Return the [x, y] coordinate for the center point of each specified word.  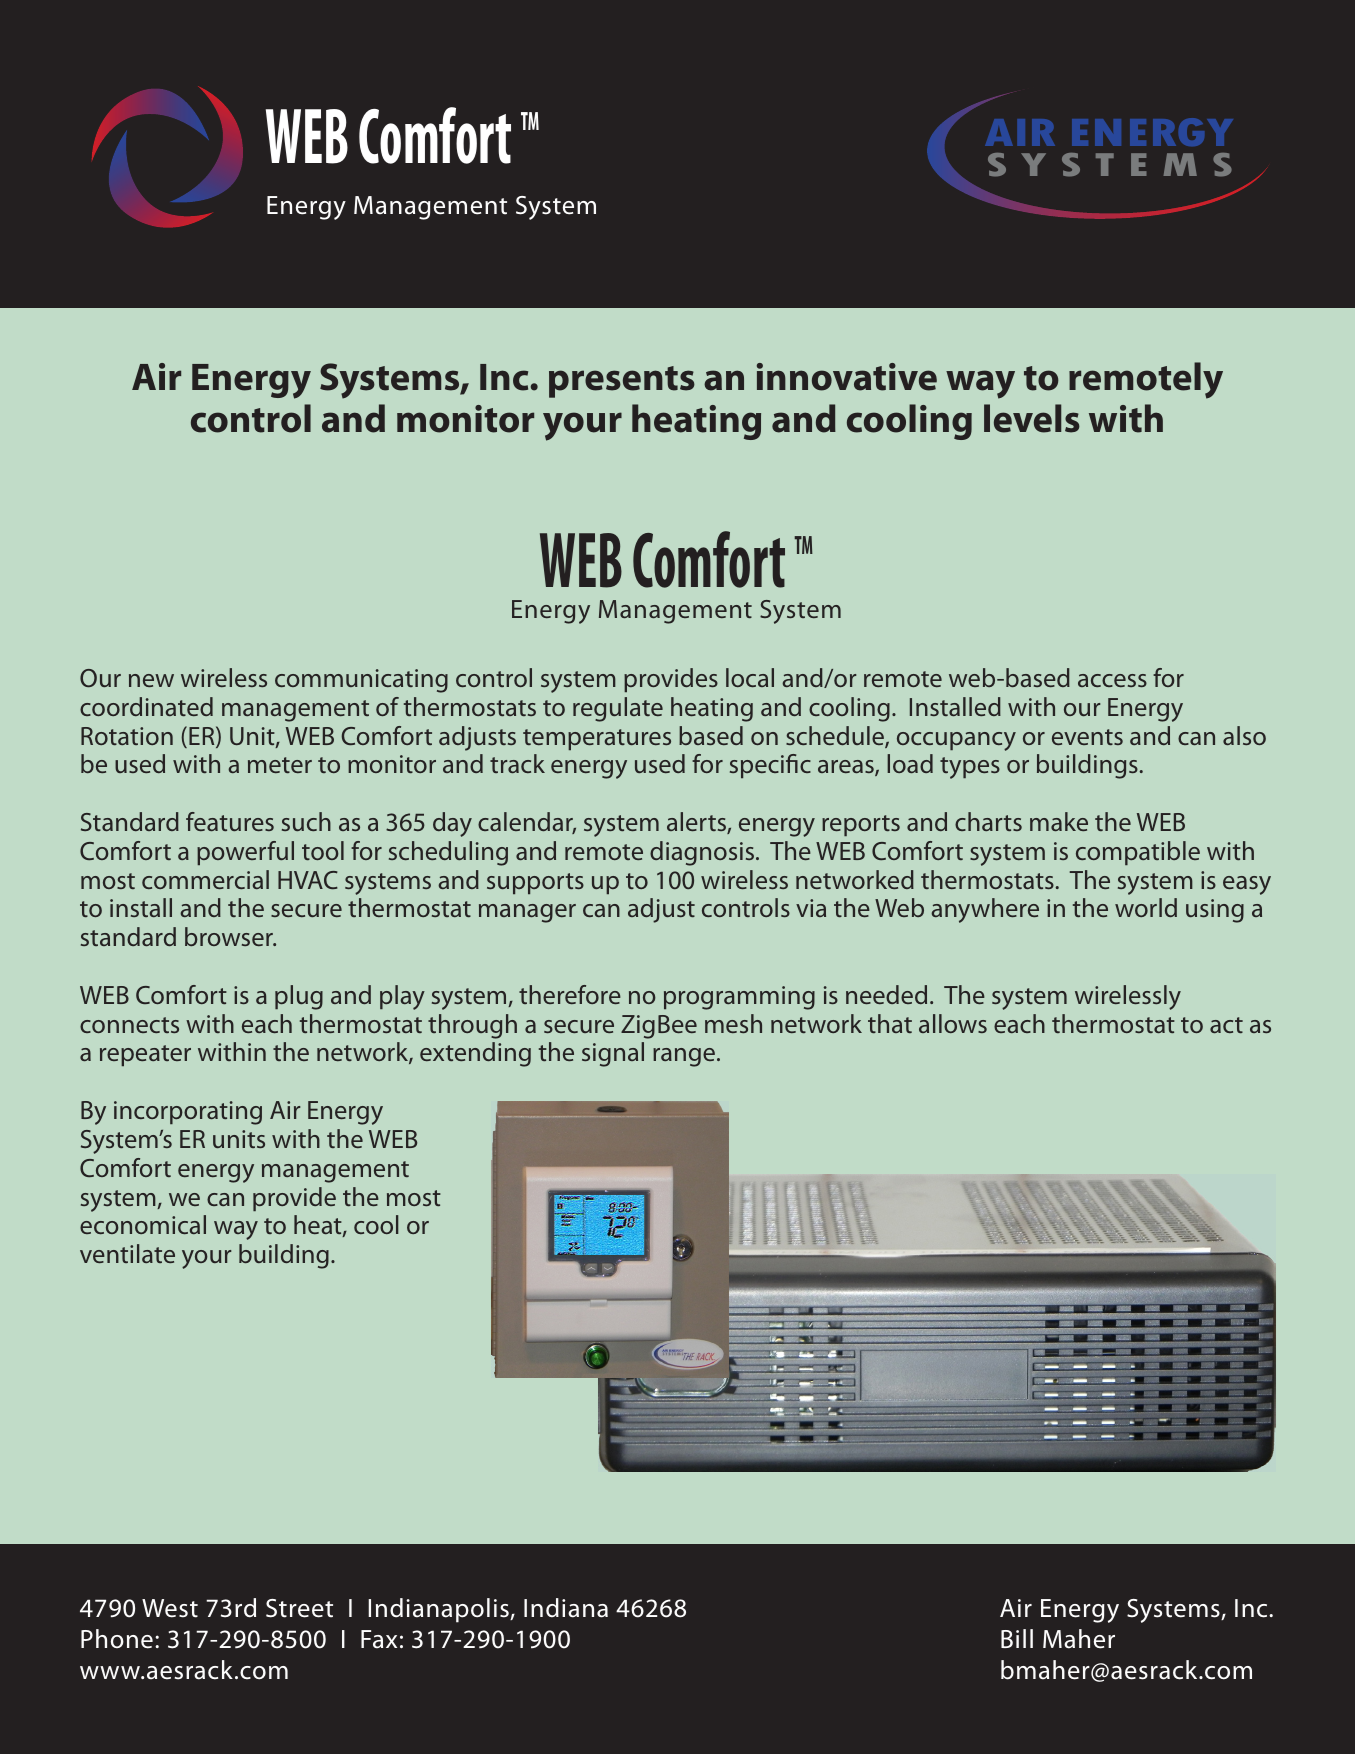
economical [143, 1224]
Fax [379, 1639]
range [685, 1057]
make [1059, 821]
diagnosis [702, 853]
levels [1032, 418]
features [230, 821]
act [1226, 1025]
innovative [847, 377]
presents [622, 382]
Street [299, 1608]
